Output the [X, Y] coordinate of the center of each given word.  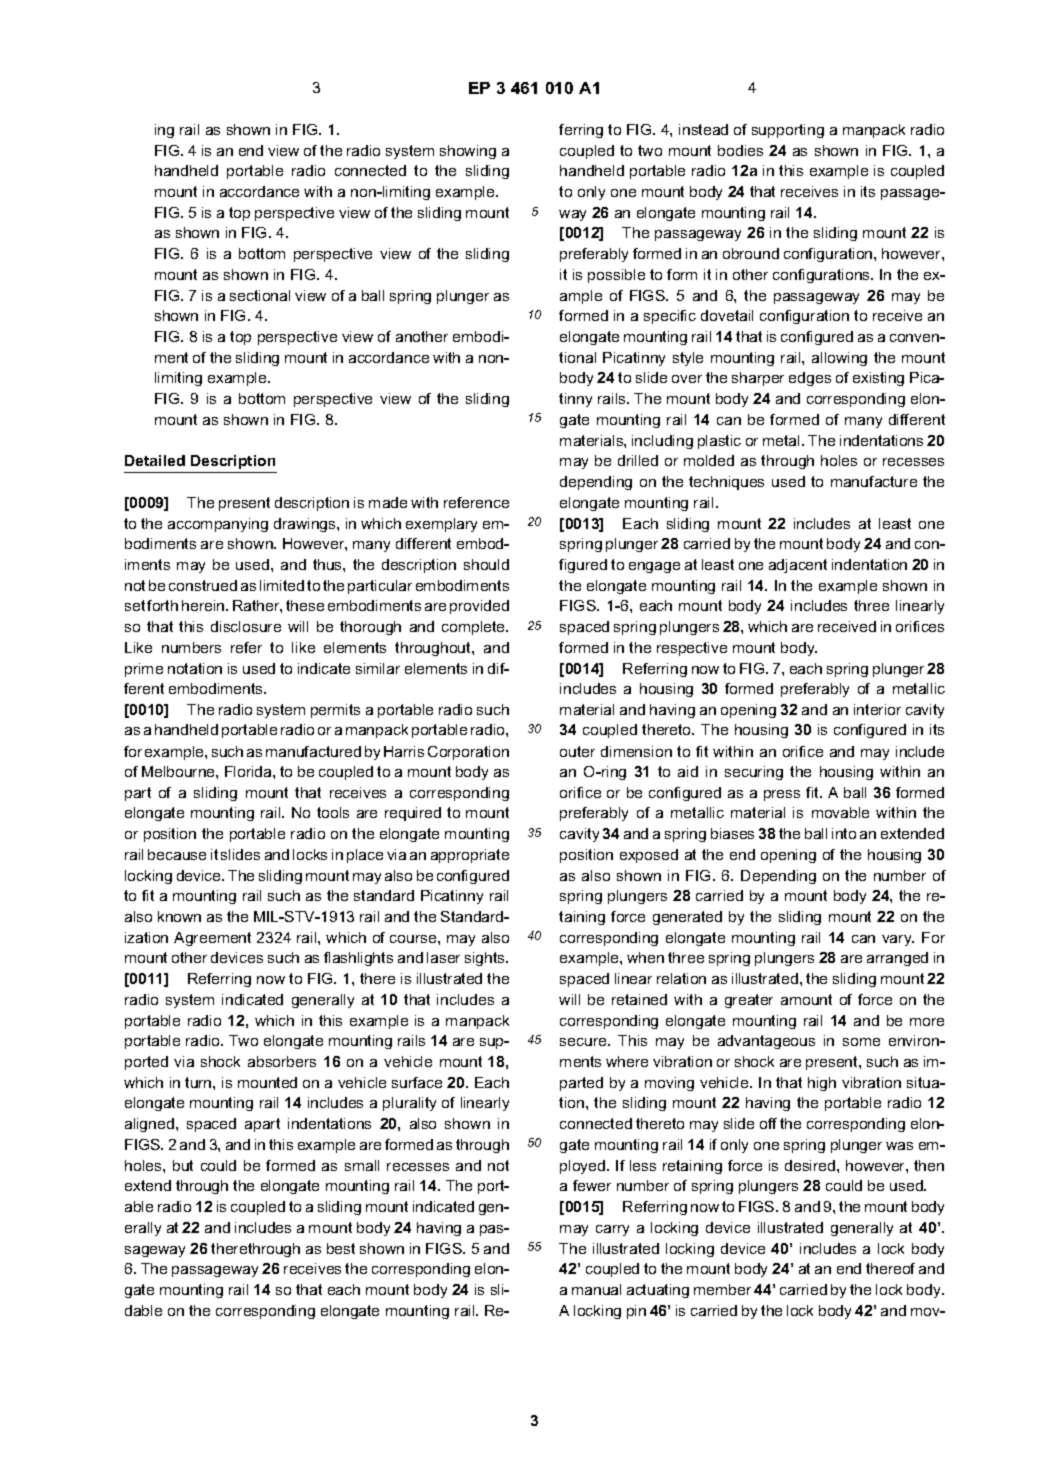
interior [877, 709]
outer [577, 751]
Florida [249, 771]
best [341, 1248]
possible [616, 276]
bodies [740, 150]
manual [596, 1289]
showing [468, 152]
